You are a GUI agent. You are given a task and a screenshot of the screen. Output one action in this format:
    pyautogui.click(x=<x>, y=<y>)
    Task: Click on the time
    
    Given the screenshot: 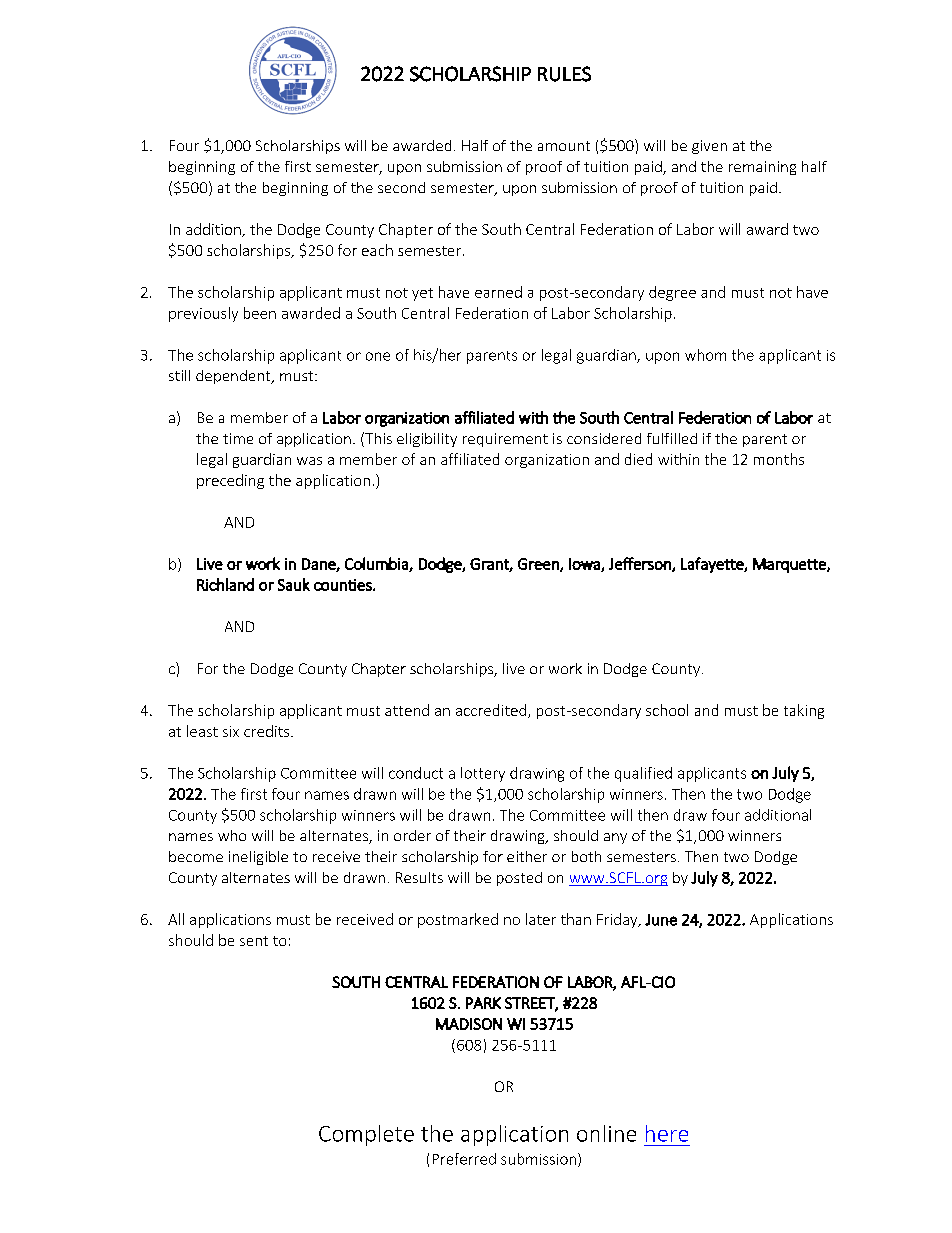 What is the action you would take?
    pyautogui.click(x=238, y=438)
